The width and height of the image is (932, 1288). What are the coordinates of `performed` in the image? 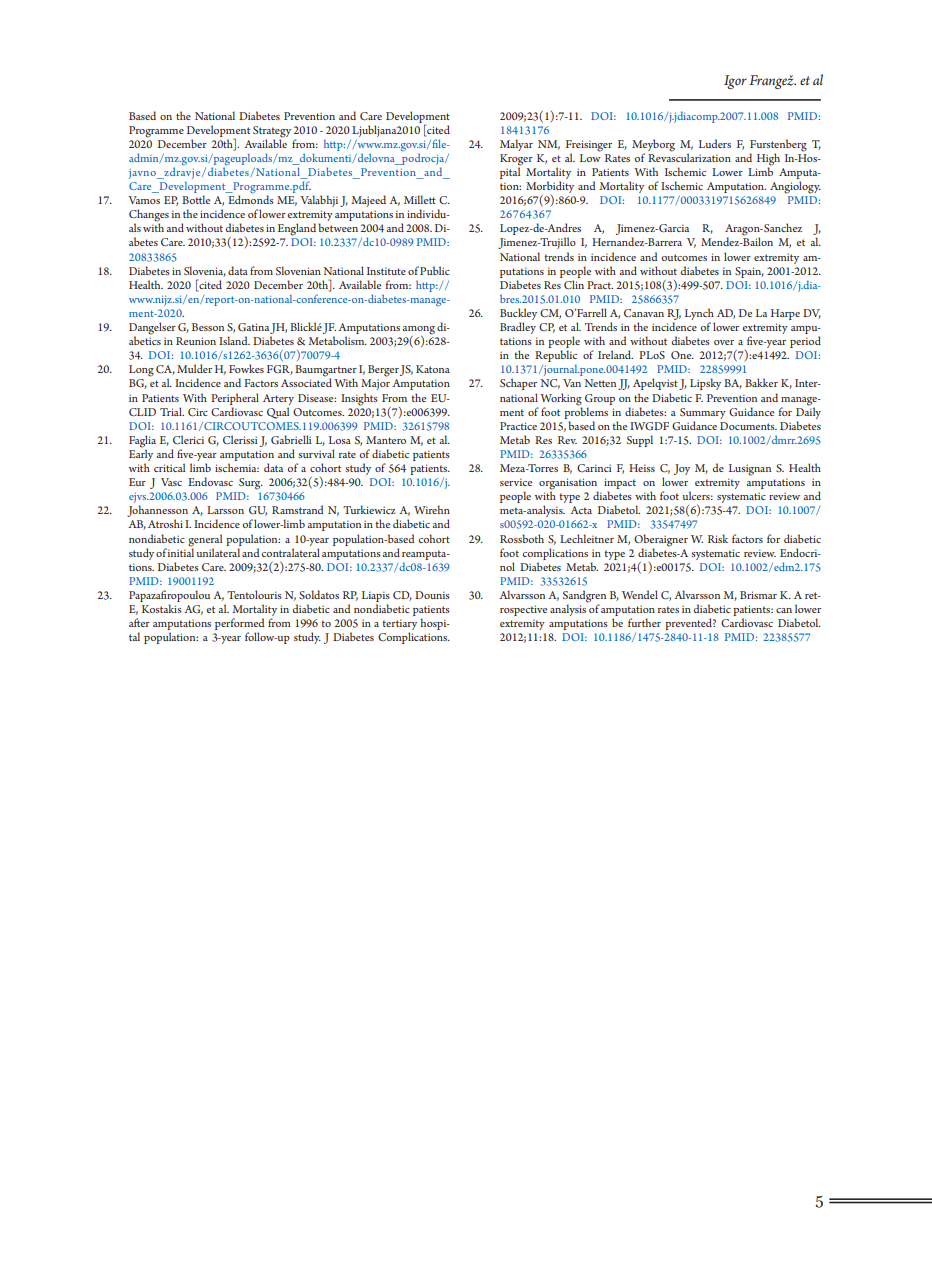 It's located at (239, 625).
